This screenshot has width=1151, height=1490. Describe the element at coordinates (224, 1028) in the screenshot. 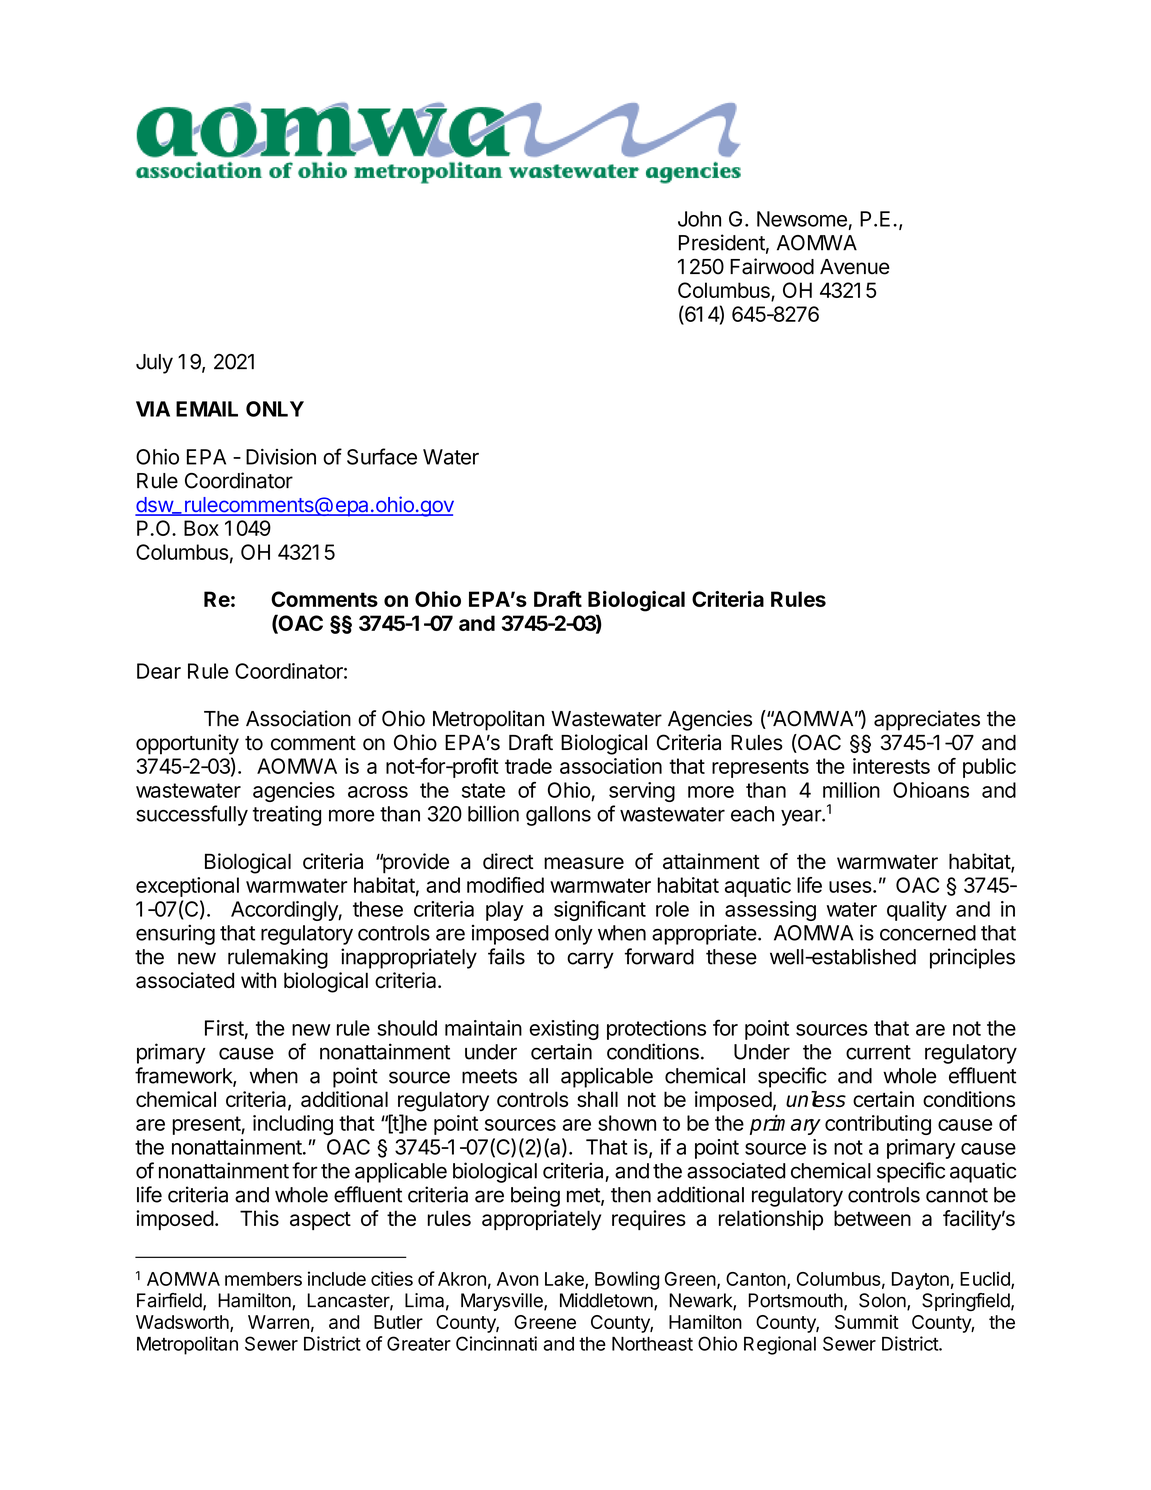

I see `First` at that location.
